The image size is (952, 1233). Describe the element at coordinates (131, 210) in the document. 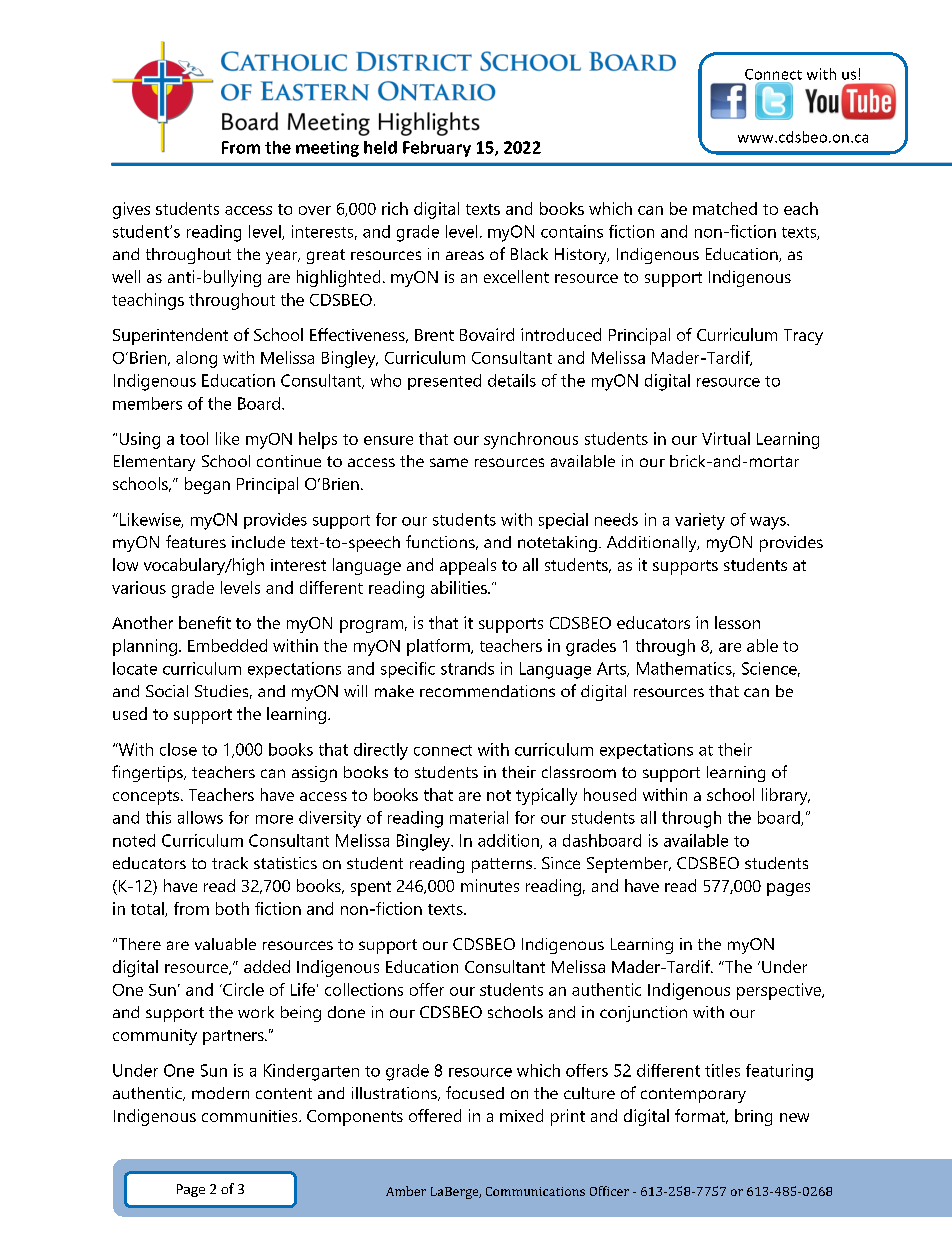

I see `gives` at that location.
